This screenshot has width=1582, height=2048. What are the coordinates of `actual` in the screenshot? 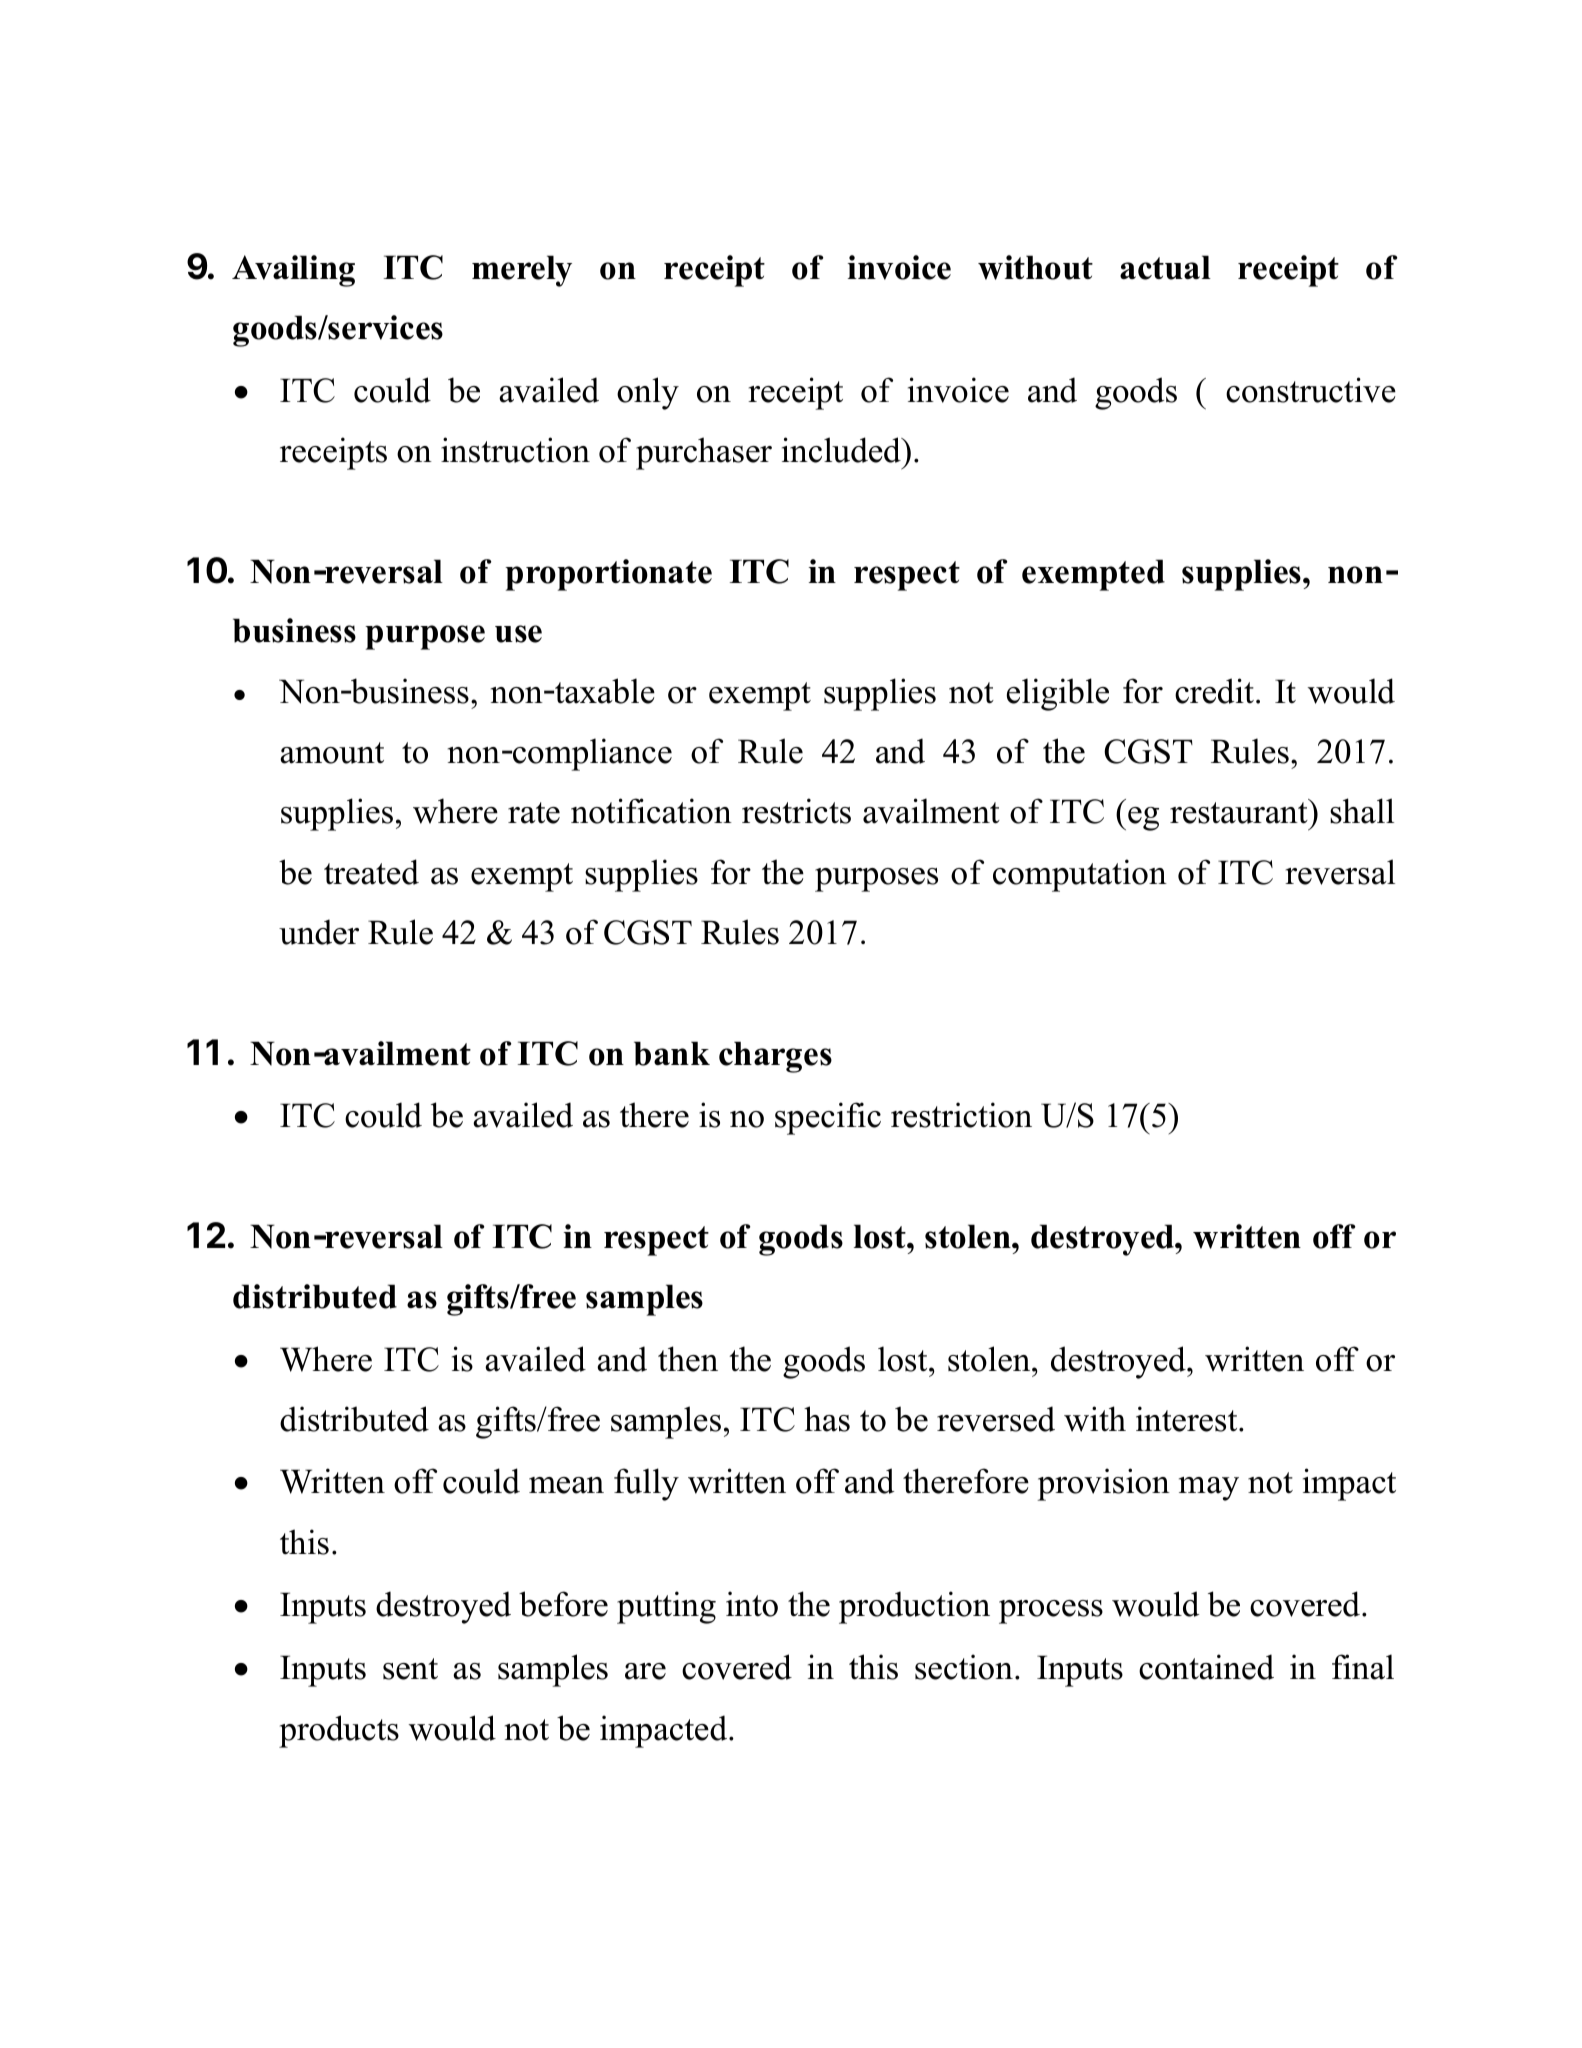 It's located at (1165, 267).
